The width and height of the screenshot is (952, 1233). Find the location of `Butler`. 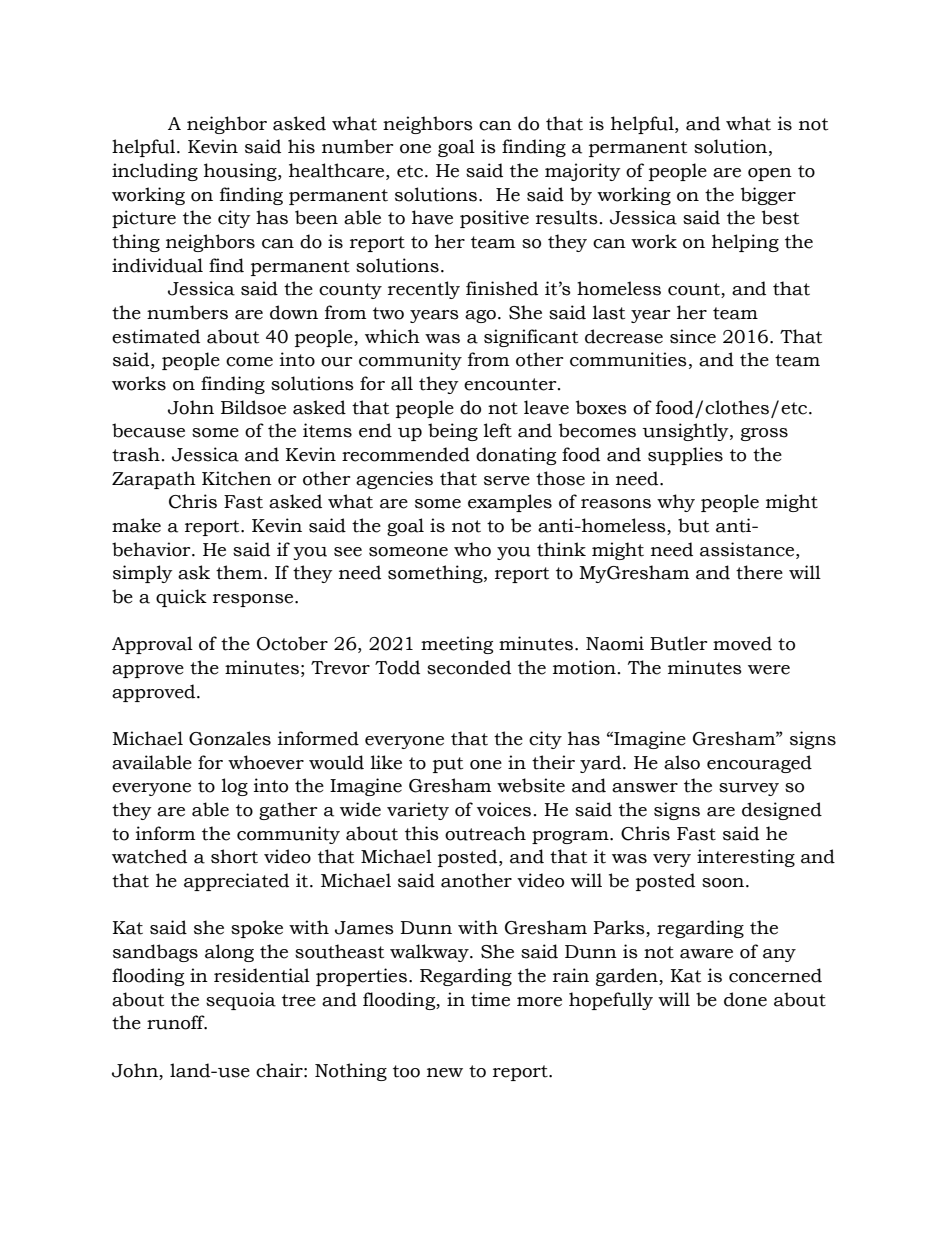

Butler is located at coordinates (679, 643).
